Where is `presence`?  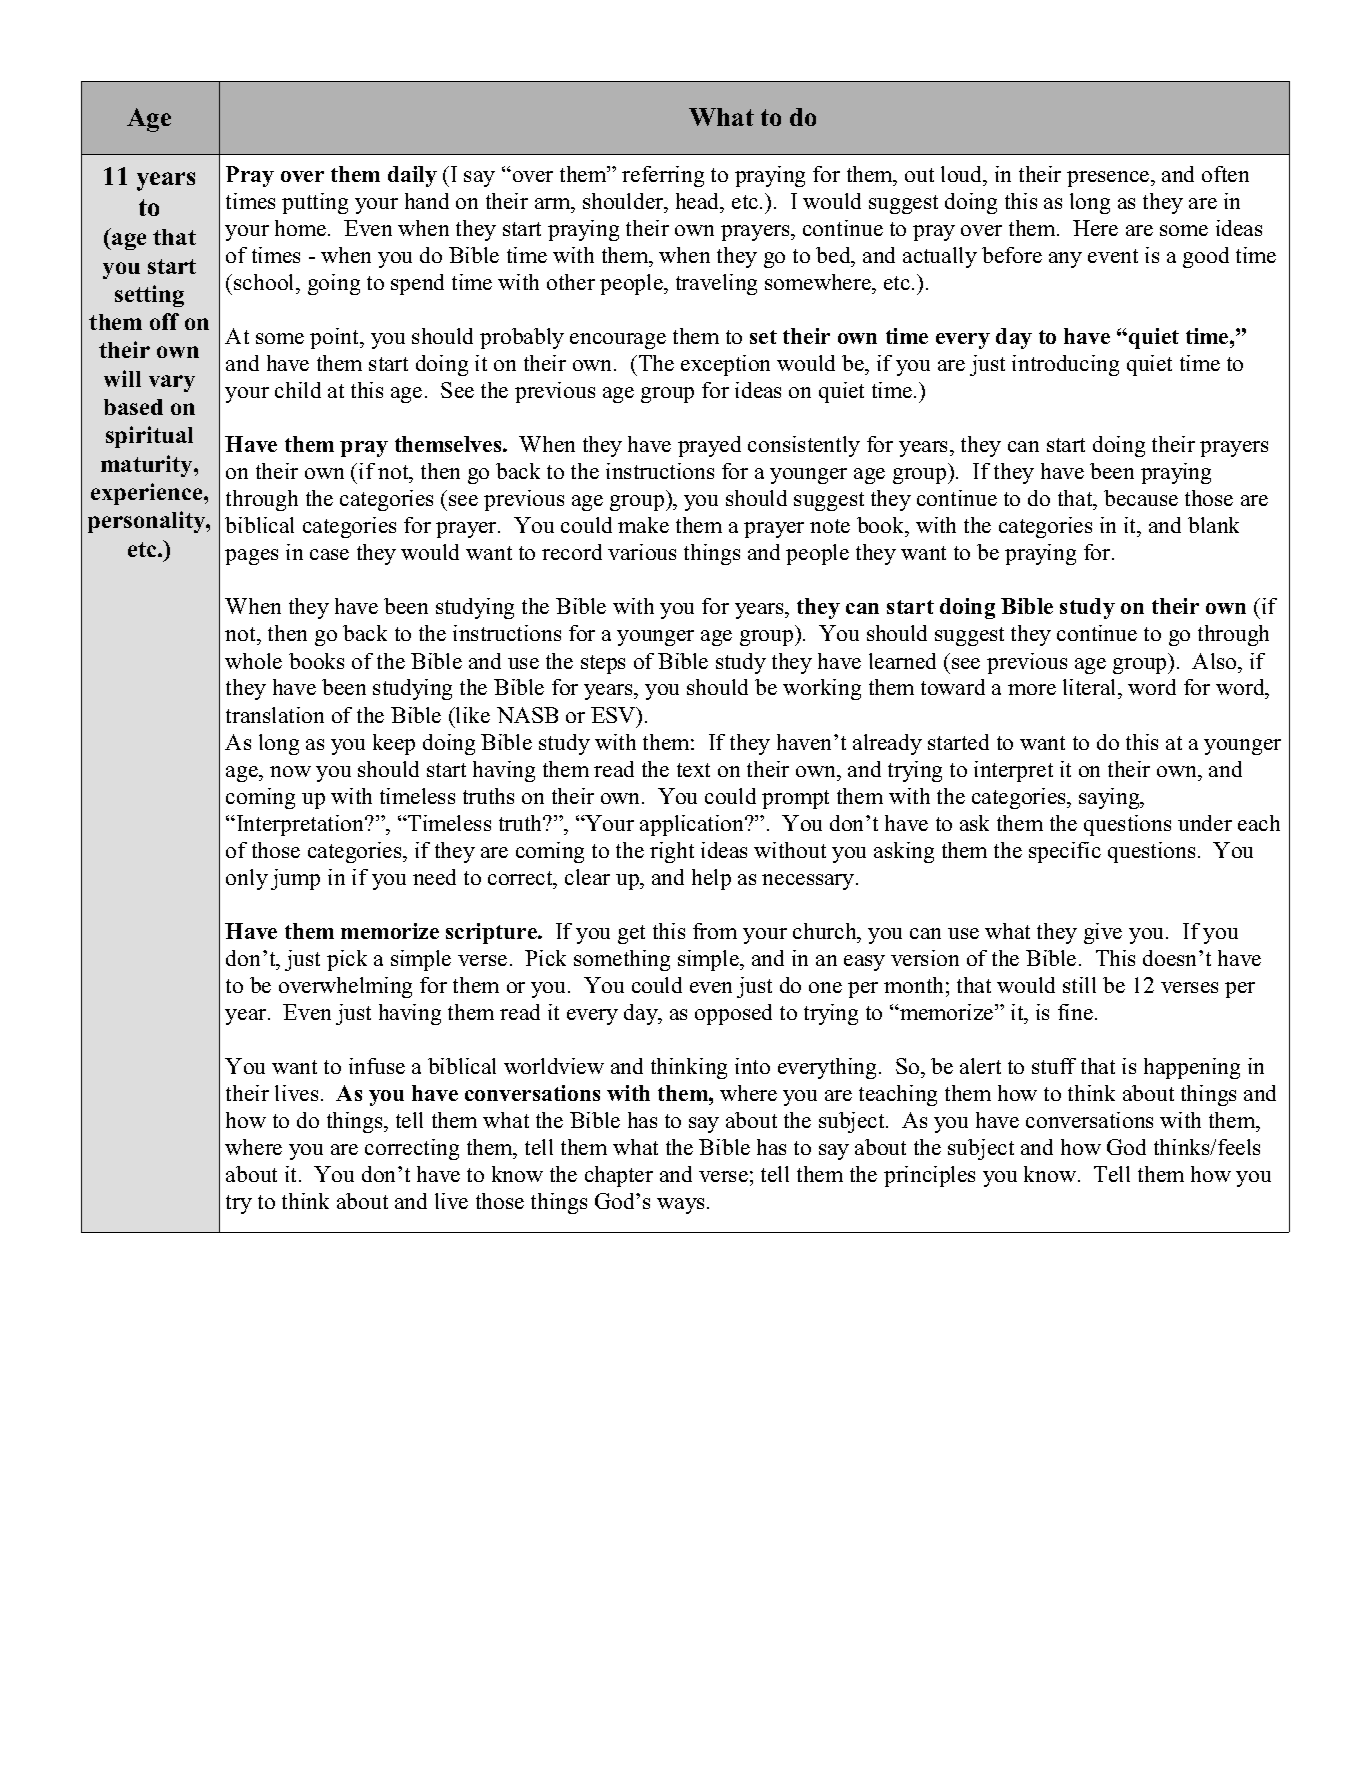 presence is located at coordinates (1109, 179).
